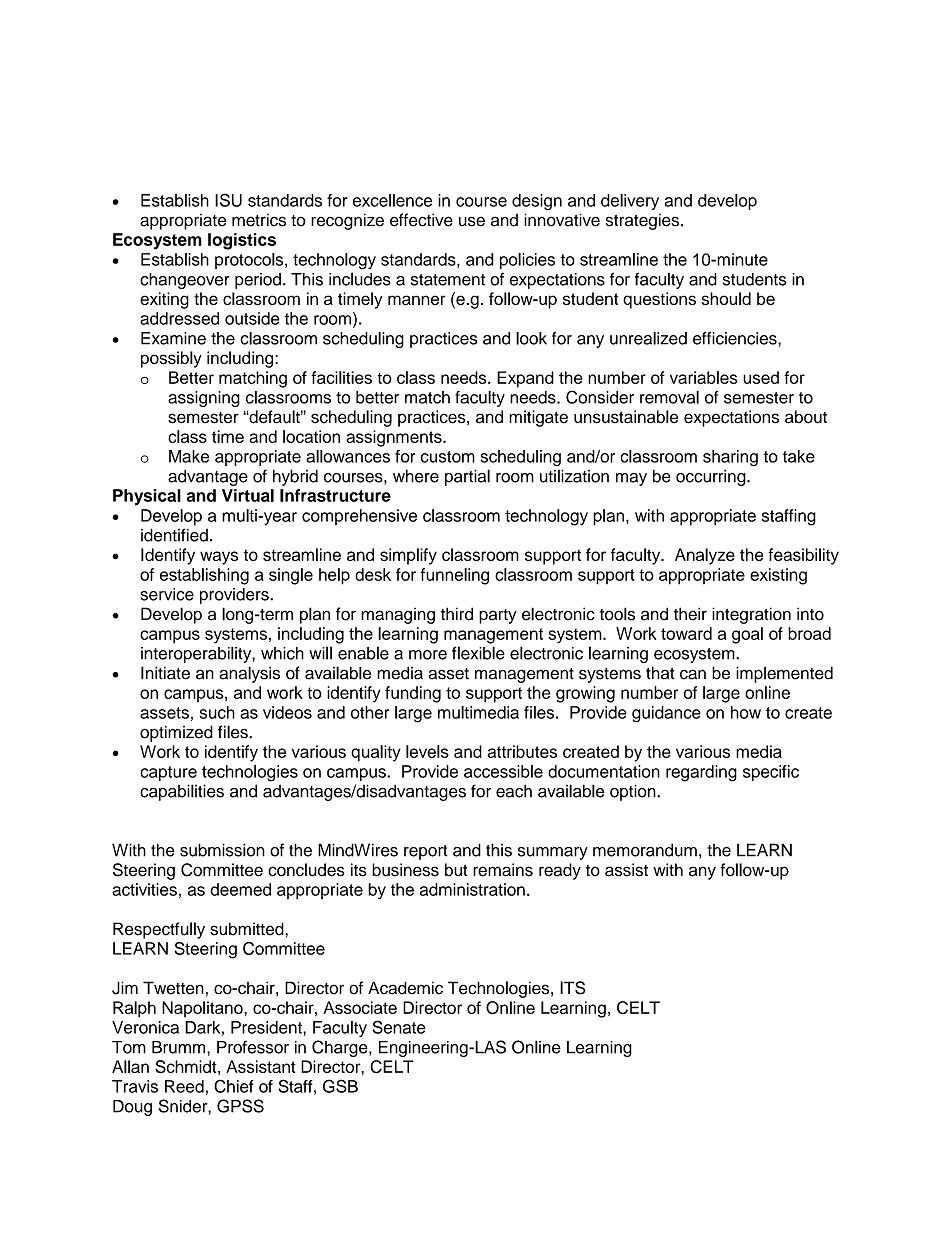 The width and height of the screenshot is (952, 1233). Describe the element at coordinates (730, 458) in the screenshot. I see `sharing` at that location.
